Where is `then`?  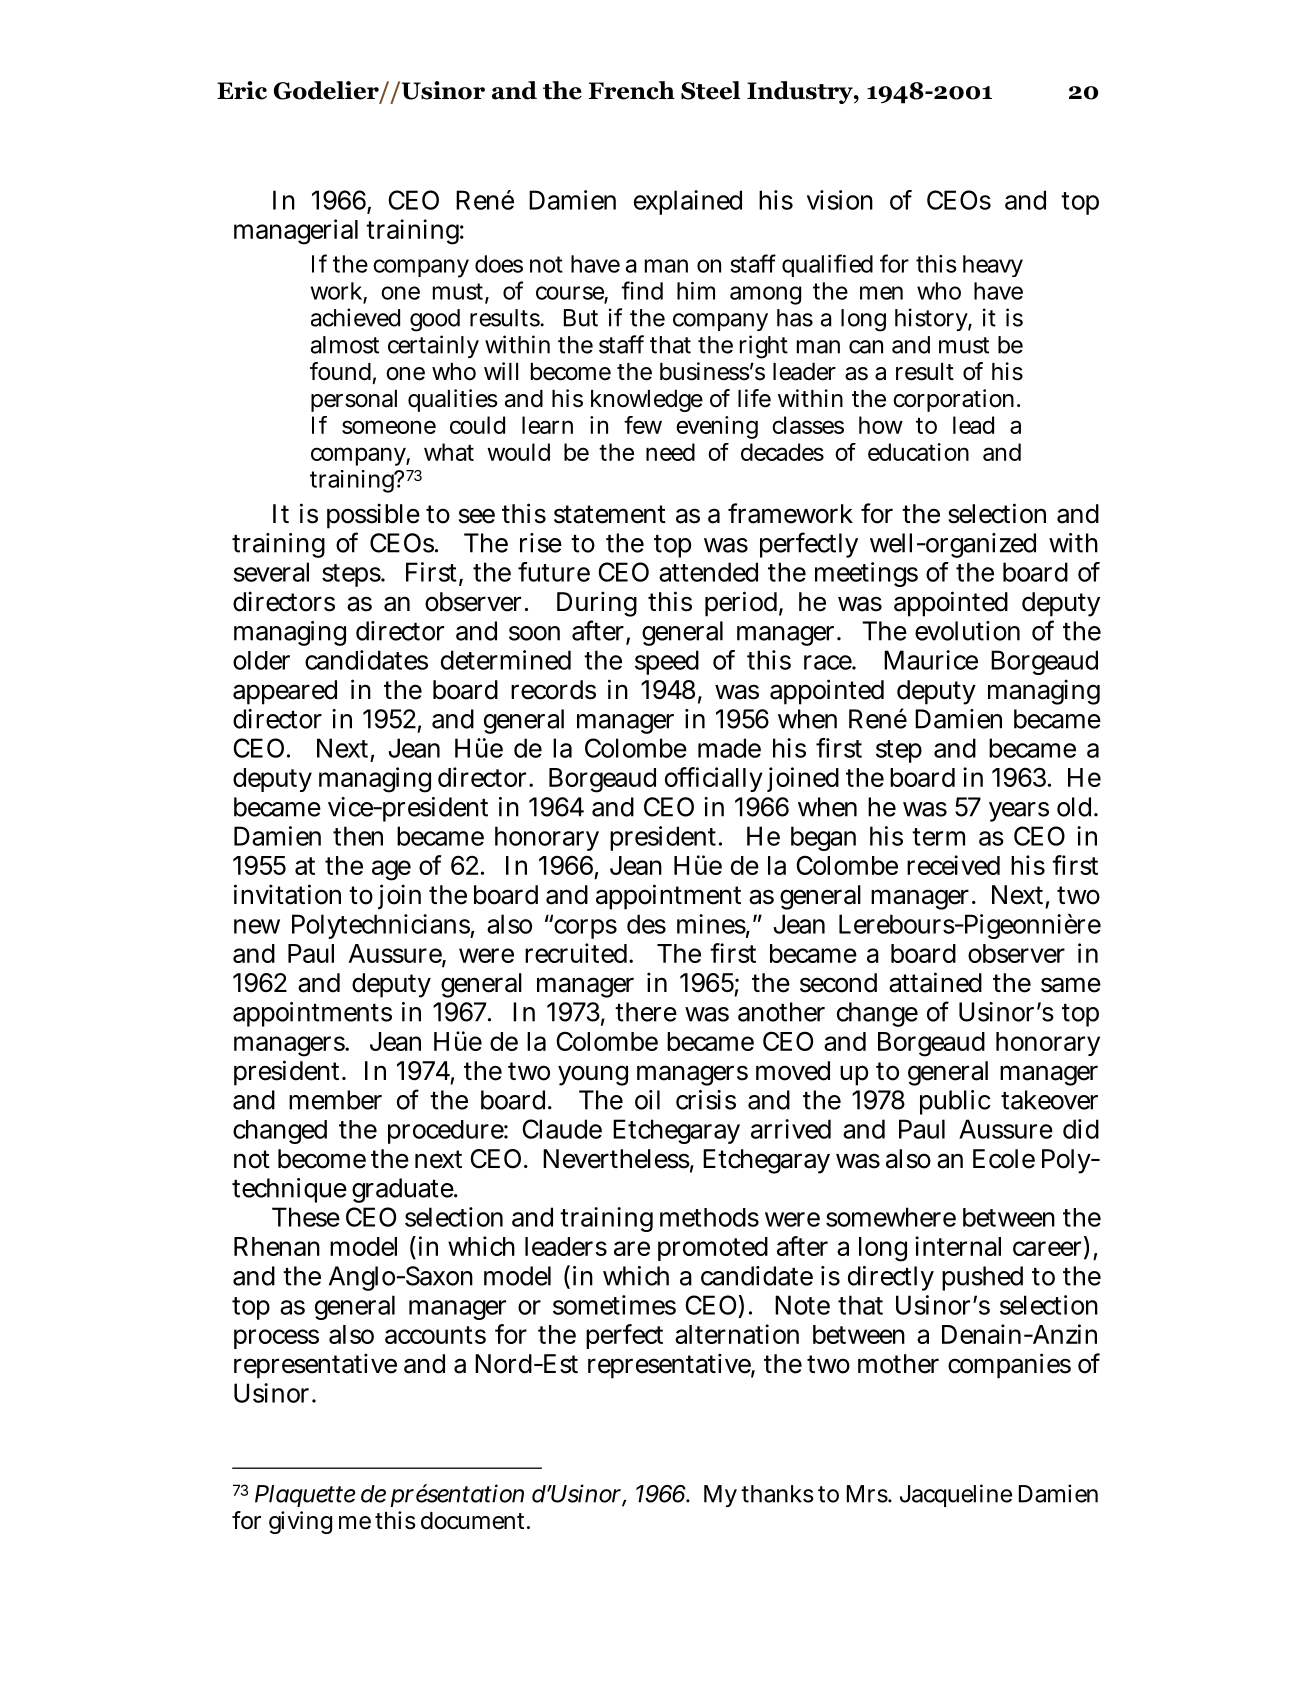
then is located at coordinates (358, 836).
